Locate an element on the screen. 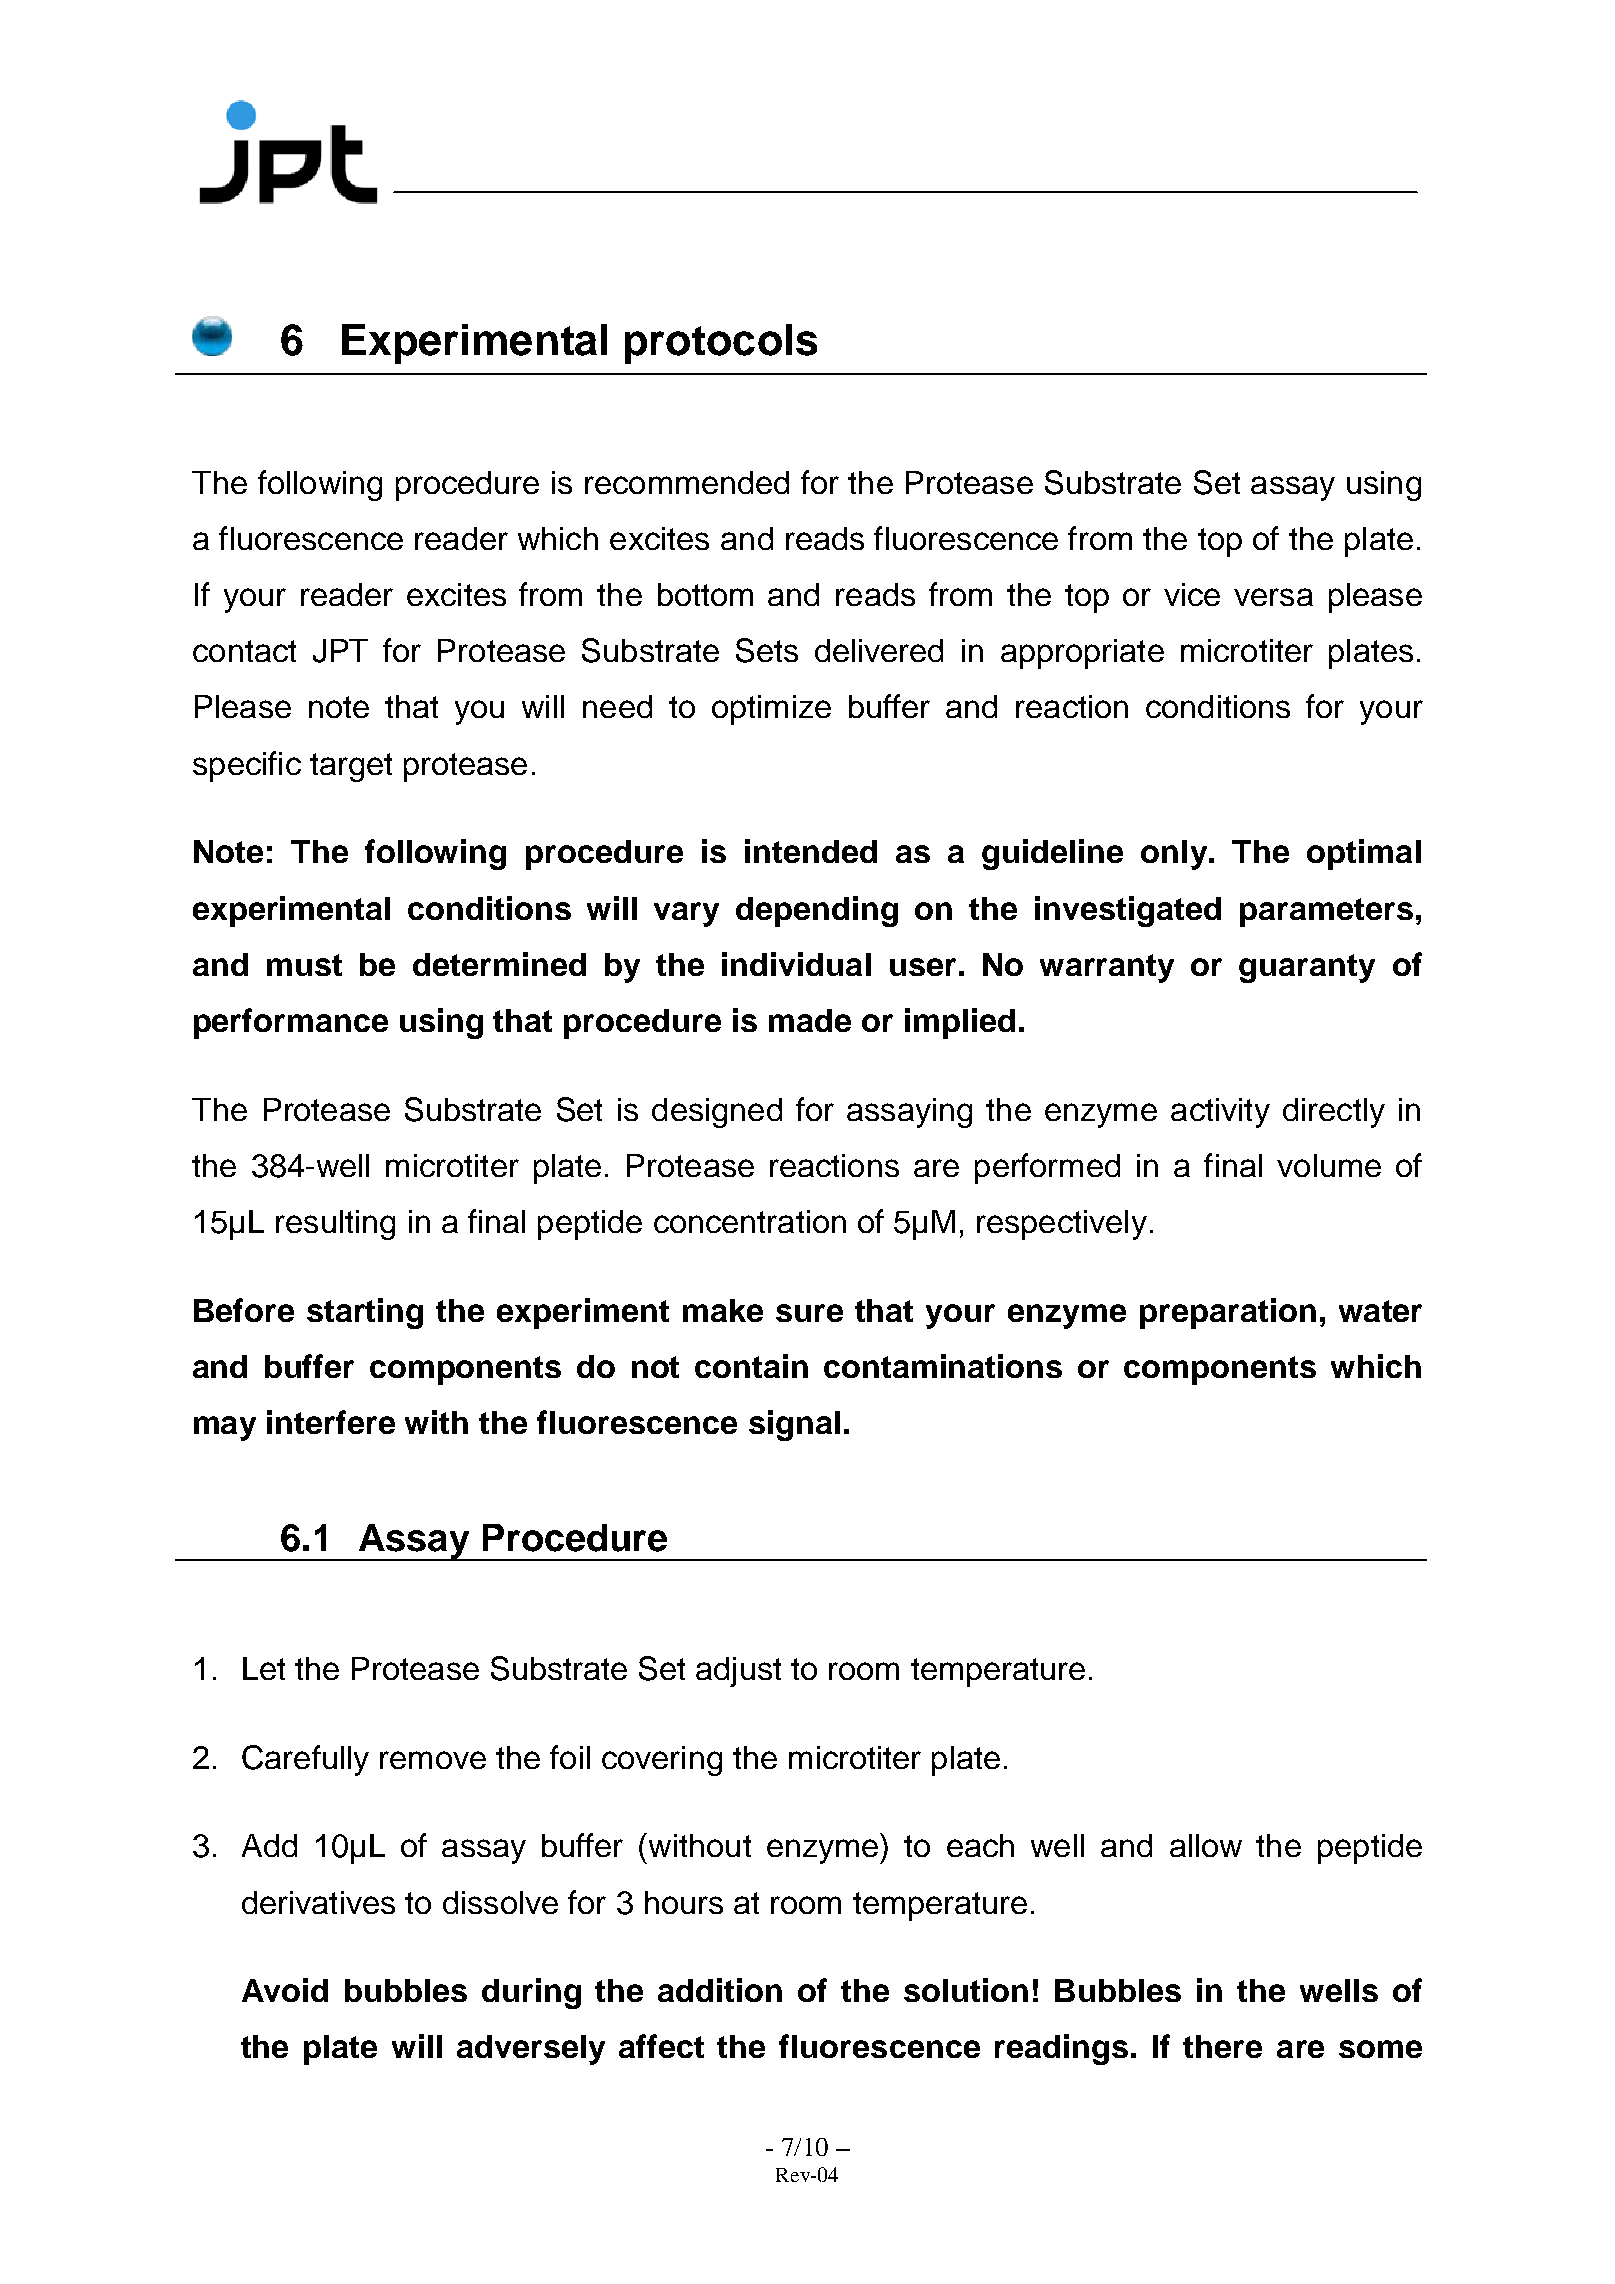 This screenshot has width=1615, height=2284. guaranty is located at coordinates (1307, 968).
